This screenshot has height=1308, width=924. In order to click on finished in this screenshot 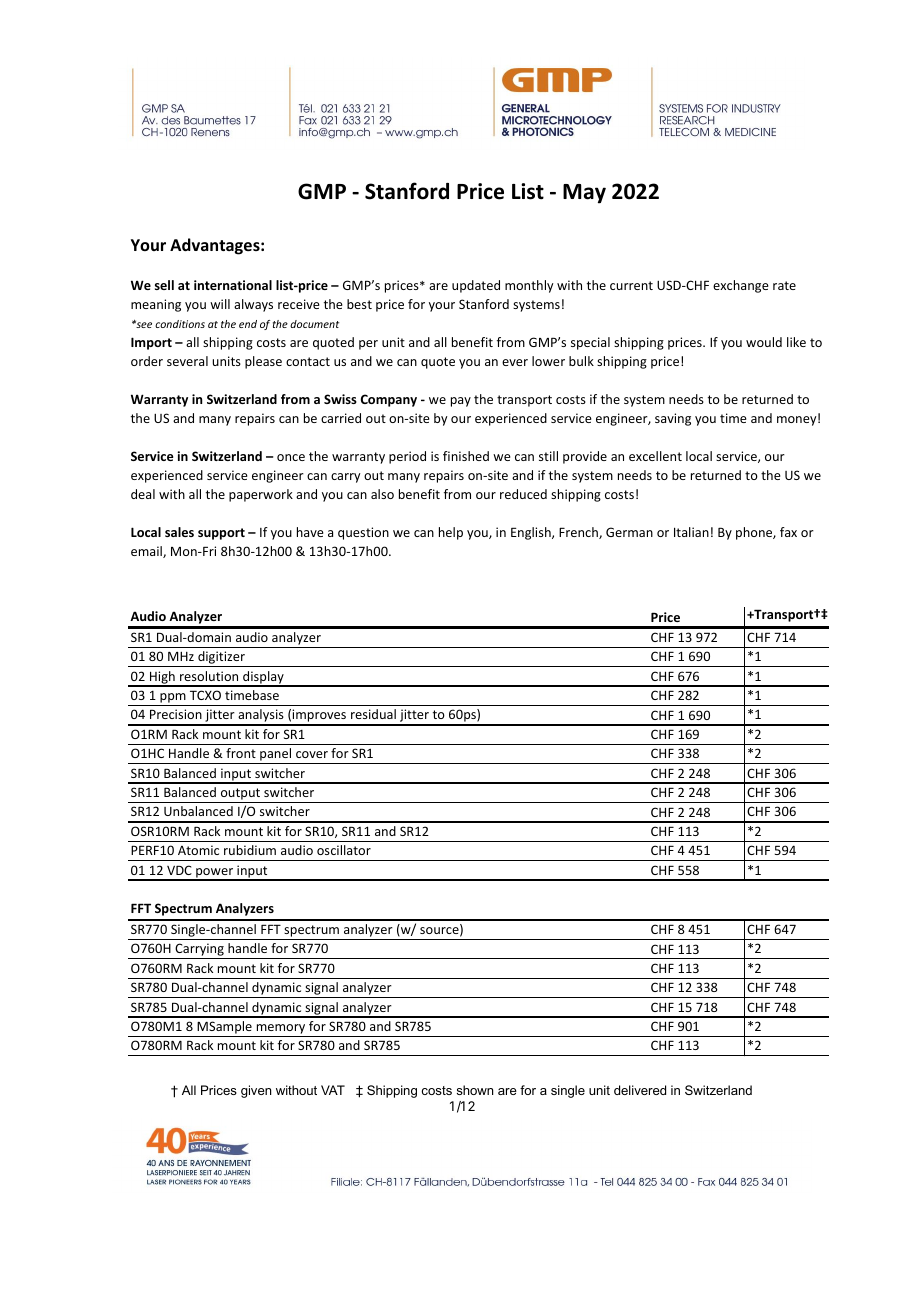, I will do `click(466, 456)`.
